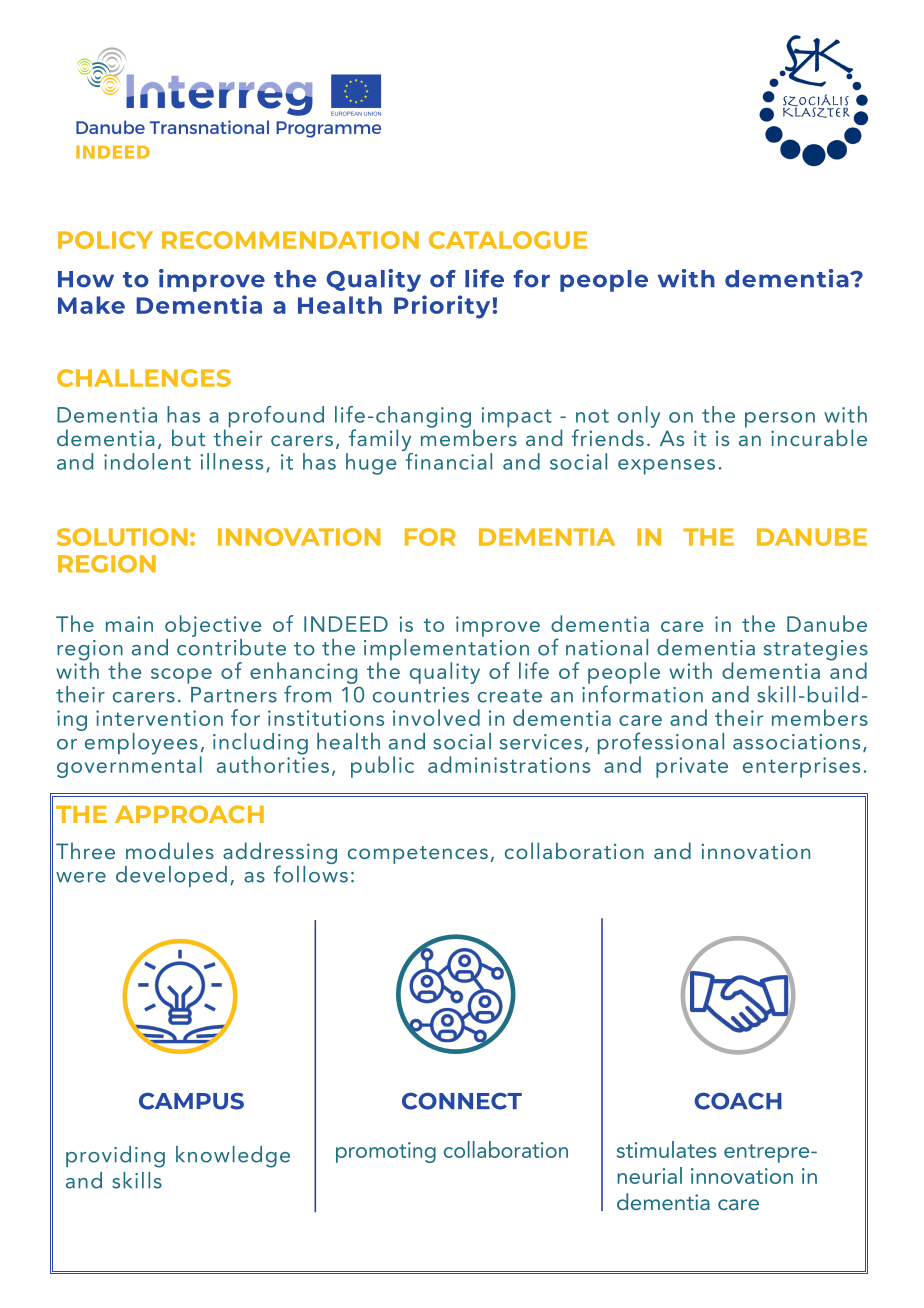  I want to click on CATALOGUE, so click(508, 240).
